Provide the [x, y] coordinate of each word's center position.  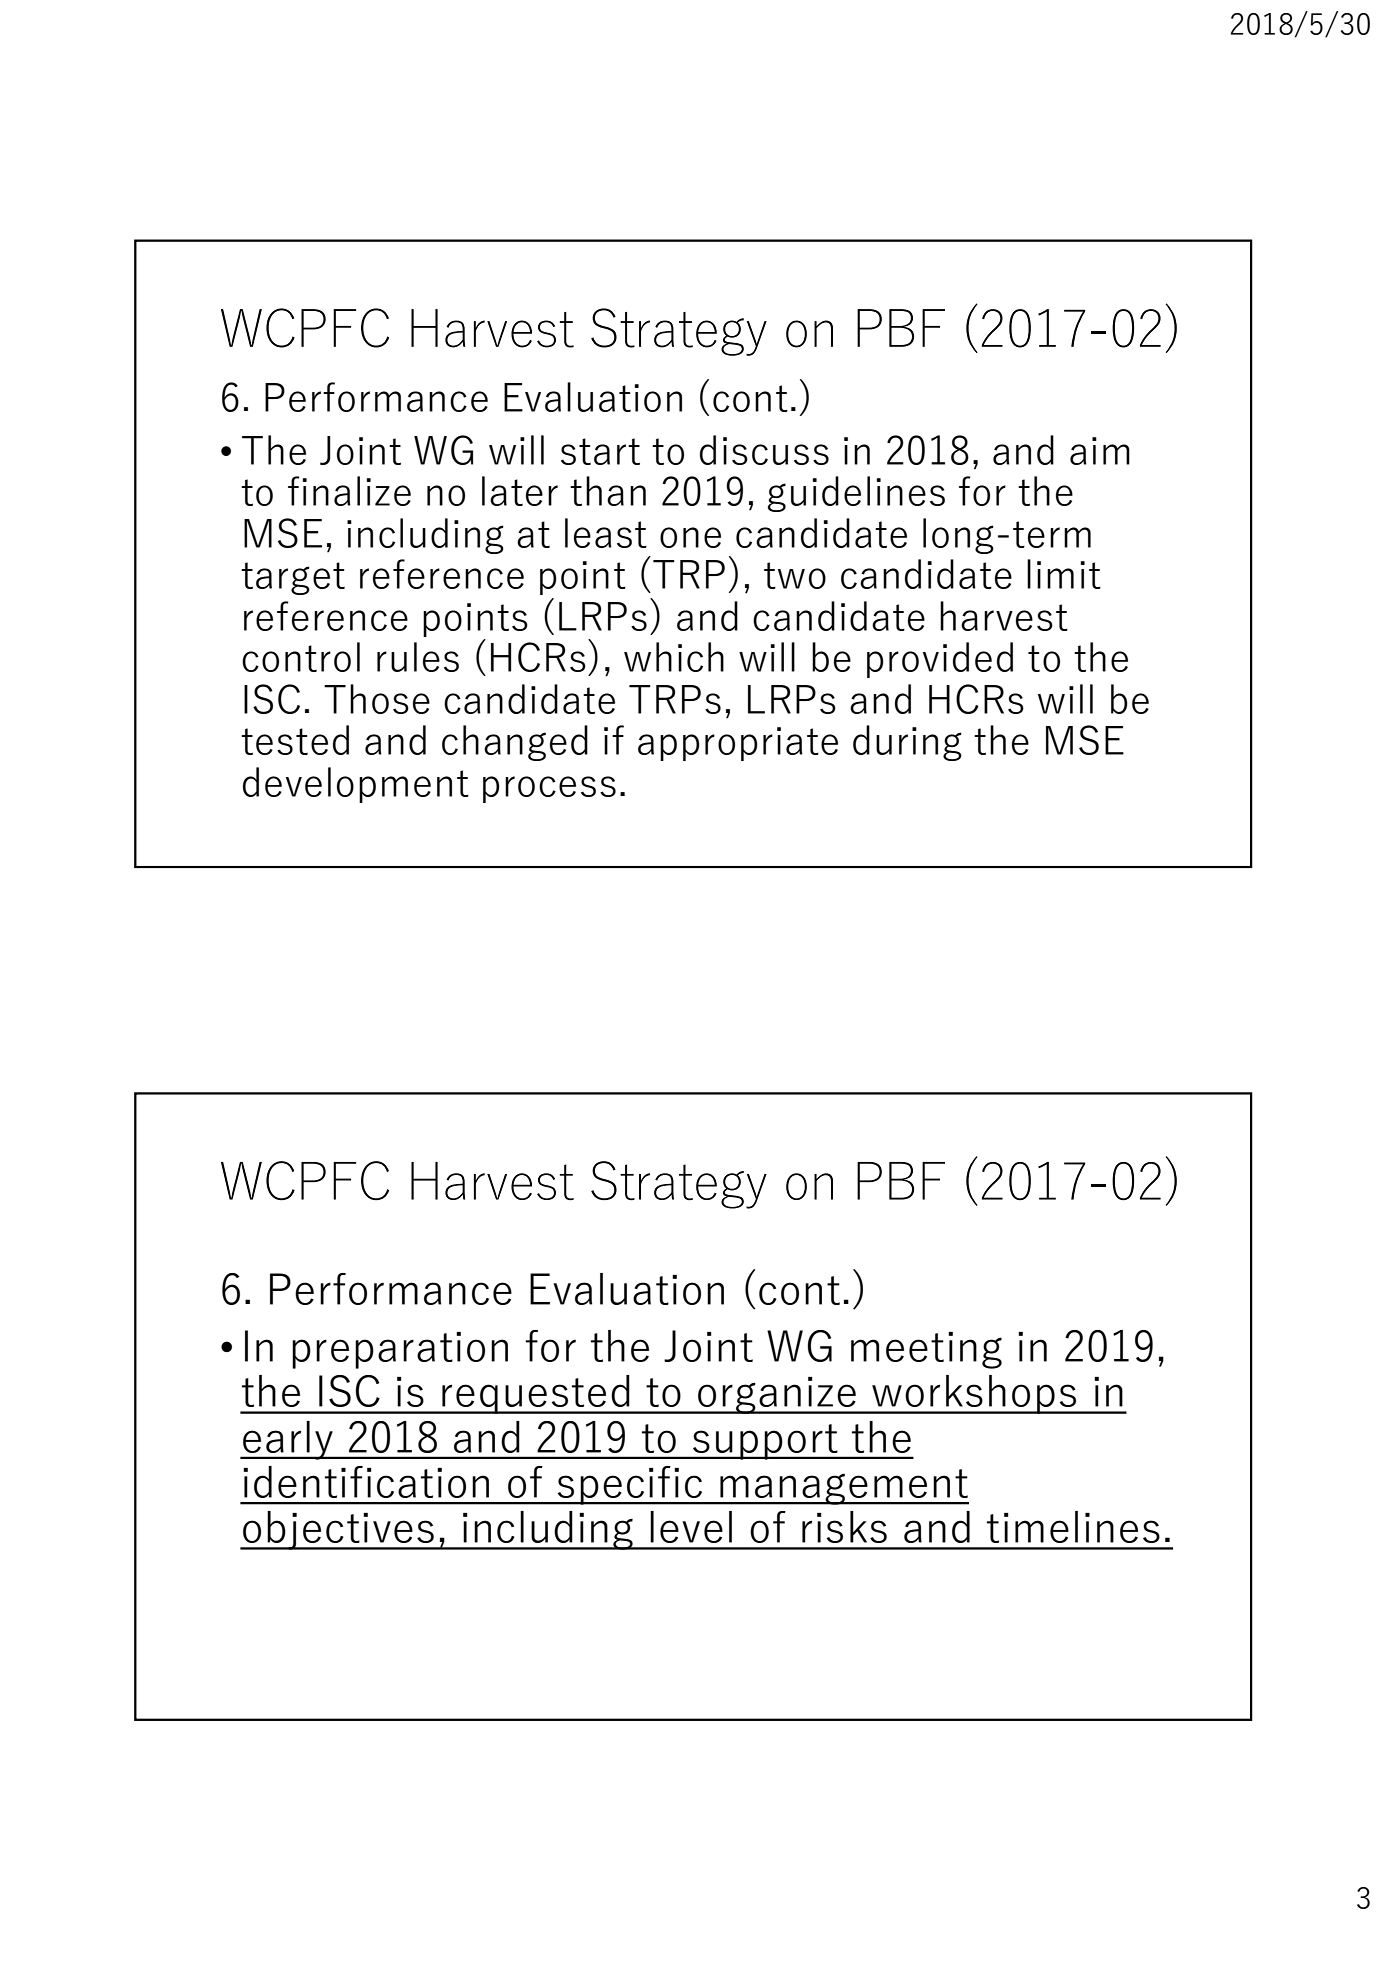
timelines [1073, 1527]
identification [366, 1482]
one [690, 537]
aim [1100, 451]
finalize [349, 491]
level [691, 1527]
